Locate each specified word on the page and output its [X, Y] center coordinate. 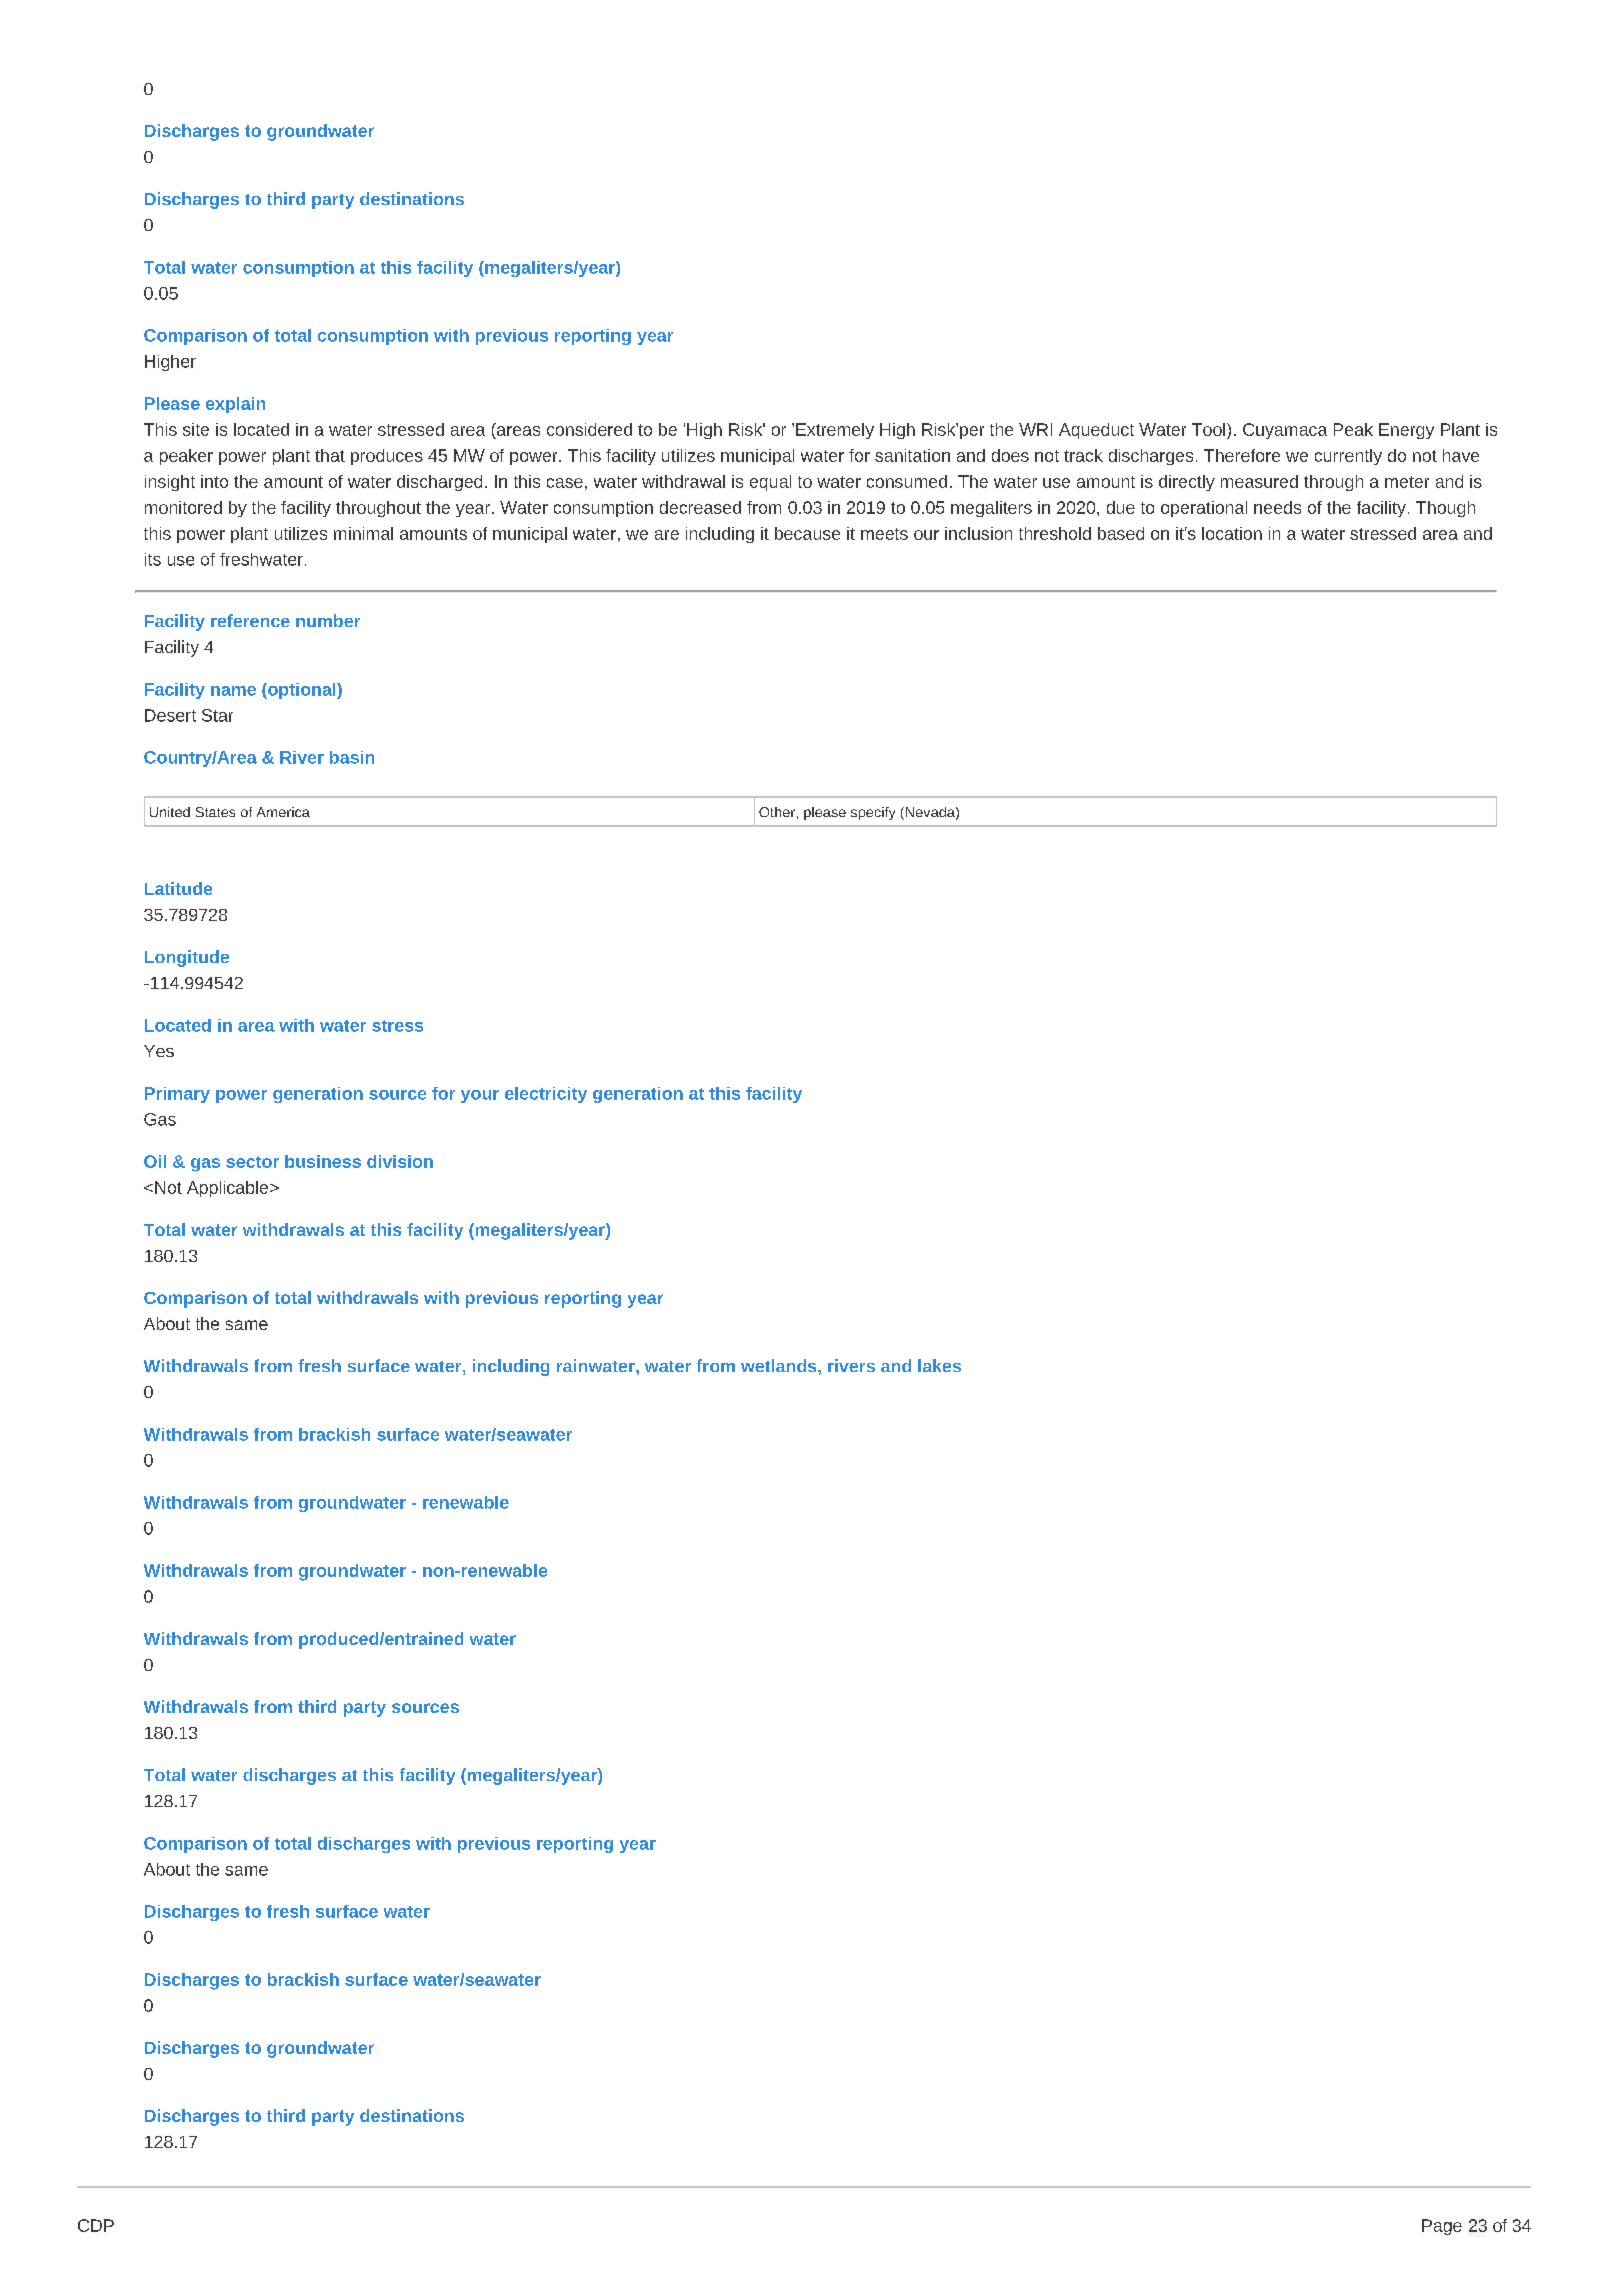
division [400, 1161]
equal [770, 483]
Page [1442, 2227]
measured [1259, 481]
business [323, 1161]
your [480, 1096]
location [1232, 533]
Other [777, 812]
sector [252, 1162]
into [214, 481]
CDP [96, 2225]
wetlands [780, 1365]
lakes [939, 1365]
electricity [546, 1095]
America [283, 812]
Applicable [229, 1189]
